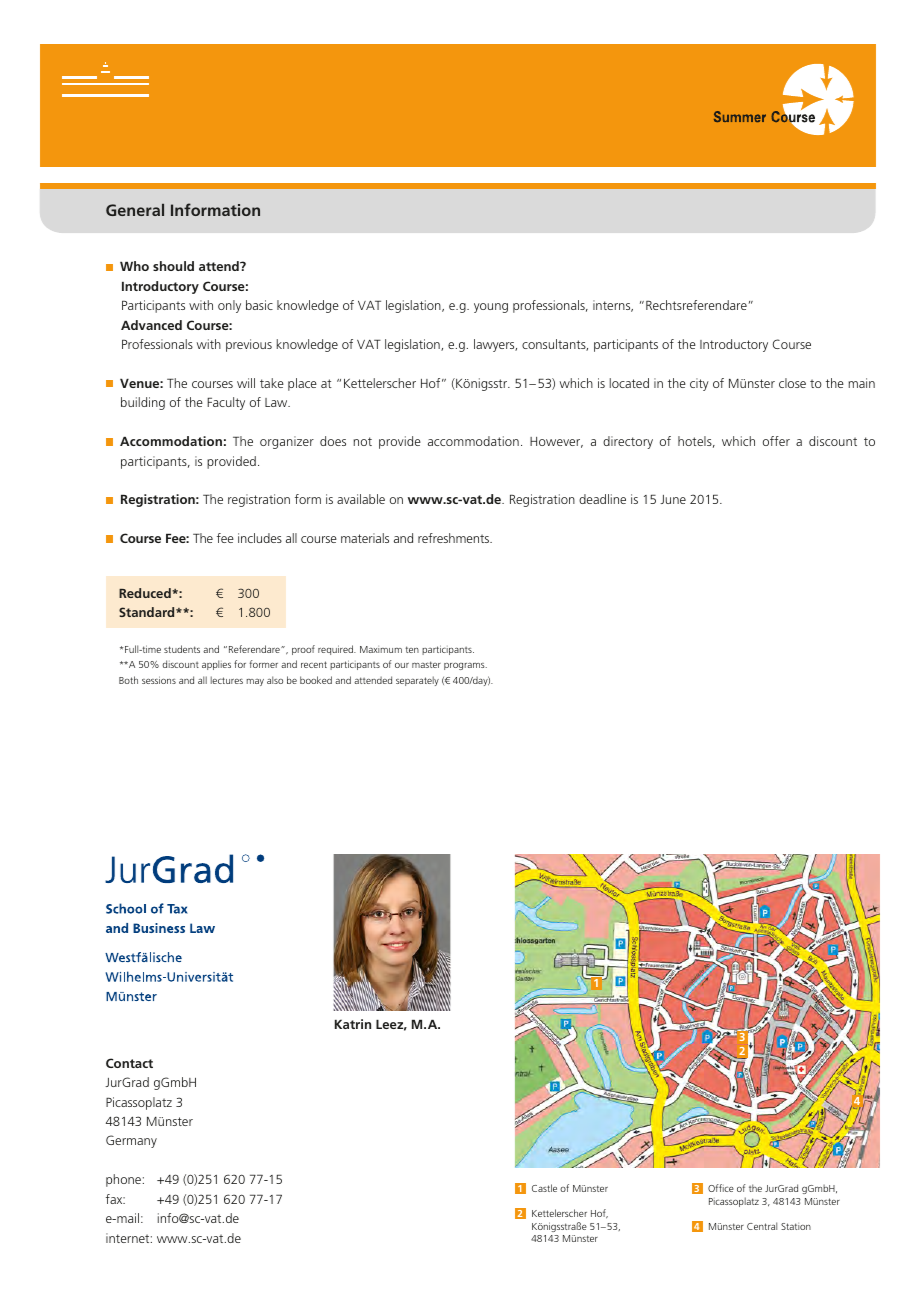  Describe the element at coordinates (465, 666) in the document. I see `programs` at that location.
